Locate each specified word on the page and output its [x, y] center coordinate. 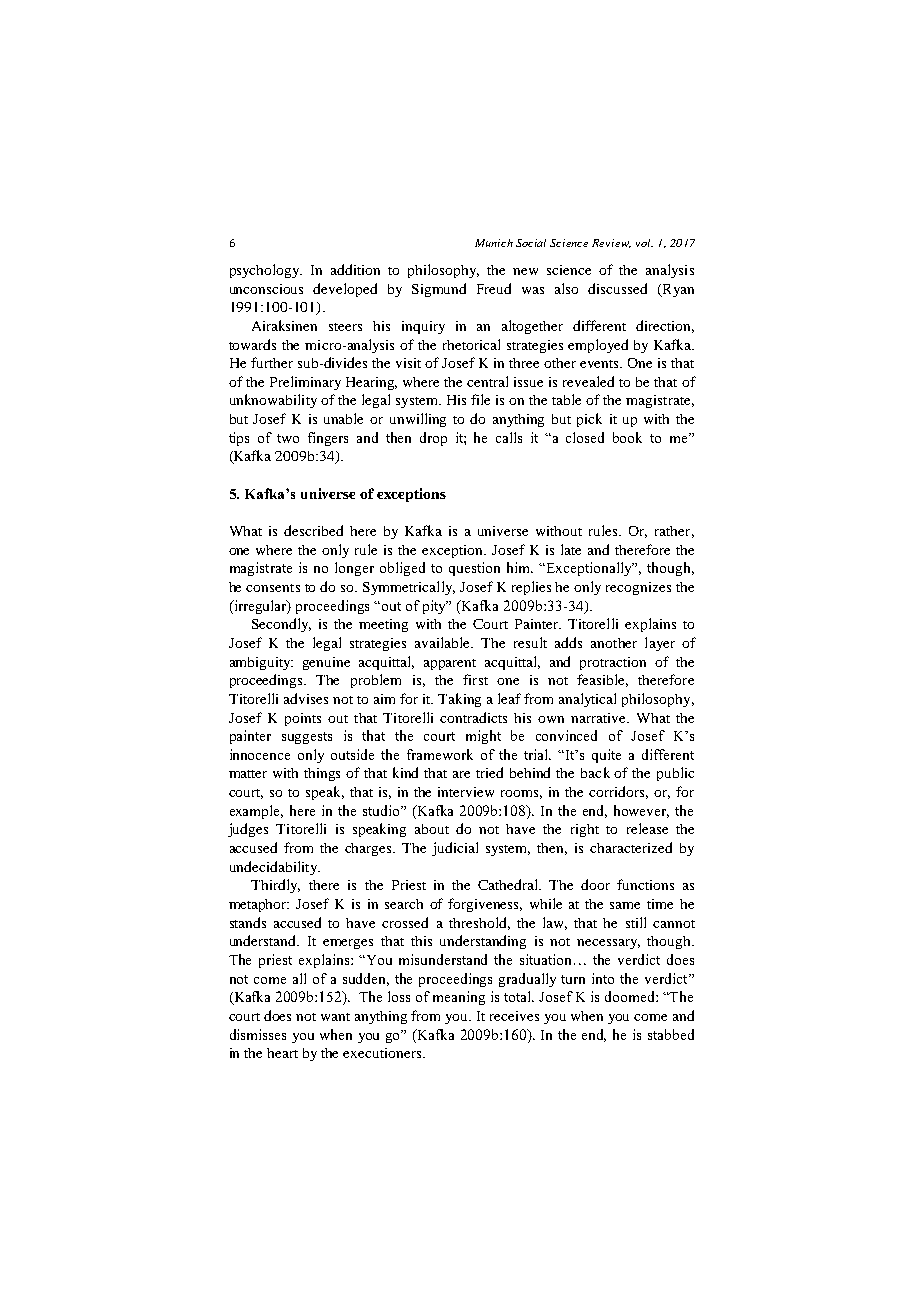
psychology [266, 271]
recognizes [638, 588]
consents [273, 588]
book [627, 437]
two [288, 438]
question [474, 569]
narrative [599, 718]
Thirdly [275, 886]
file [480, 399]
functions [645, 884]
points [303, 719]
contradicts [473, 717]
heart [282, 1053]
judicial [455, 849]
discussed [617, 288]
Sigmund [439, 290]
